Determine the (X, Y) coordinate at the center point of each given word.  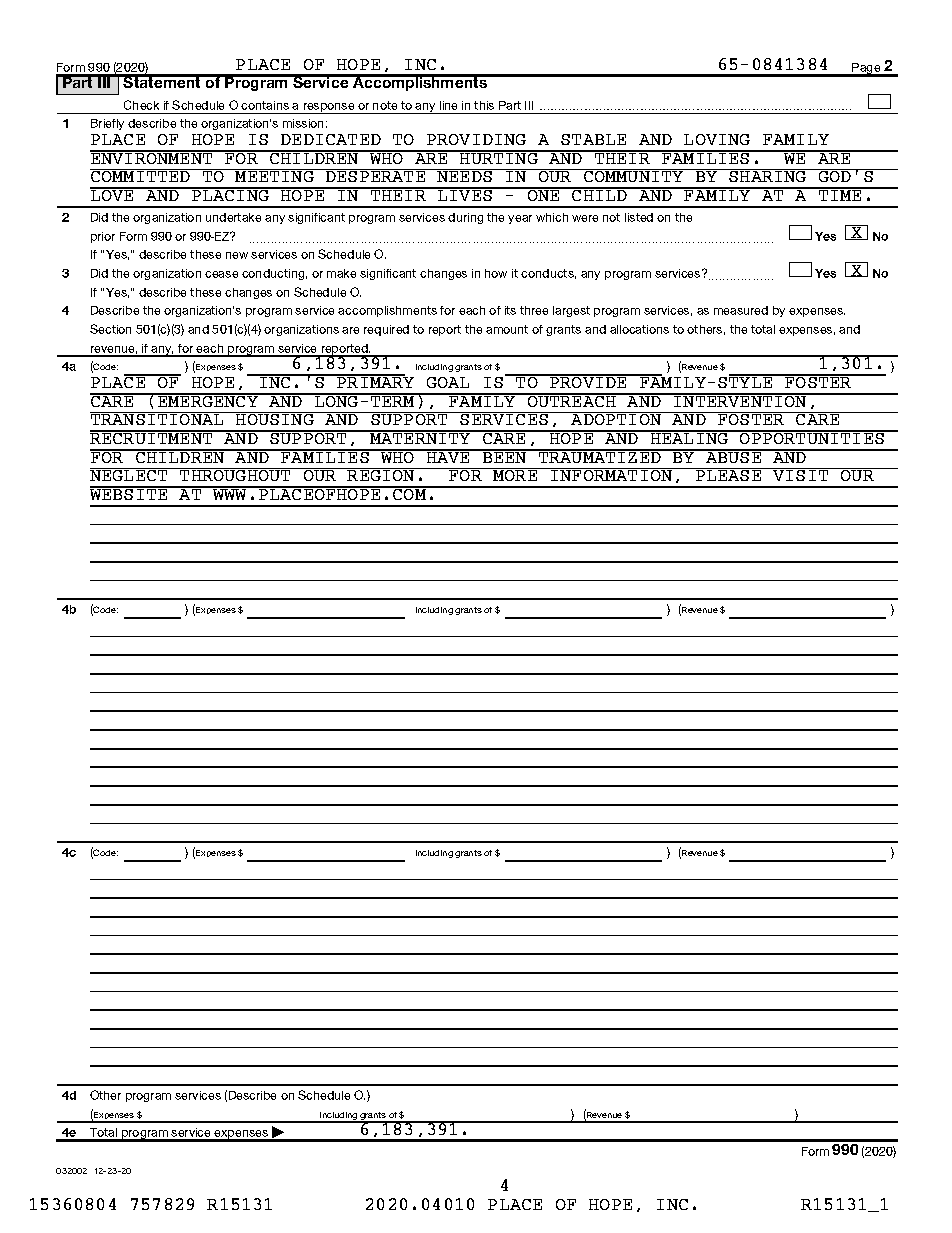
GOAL (448, 382)
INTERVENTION (741, 400)
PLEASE (729, 474)
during (465, 218)
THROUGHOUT (236, 474)
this (484, 105)
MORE (515, 474)
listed (639, 217)
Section (110, 329)
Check (141, 105)
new (237, 255)
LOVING (717, 139)
